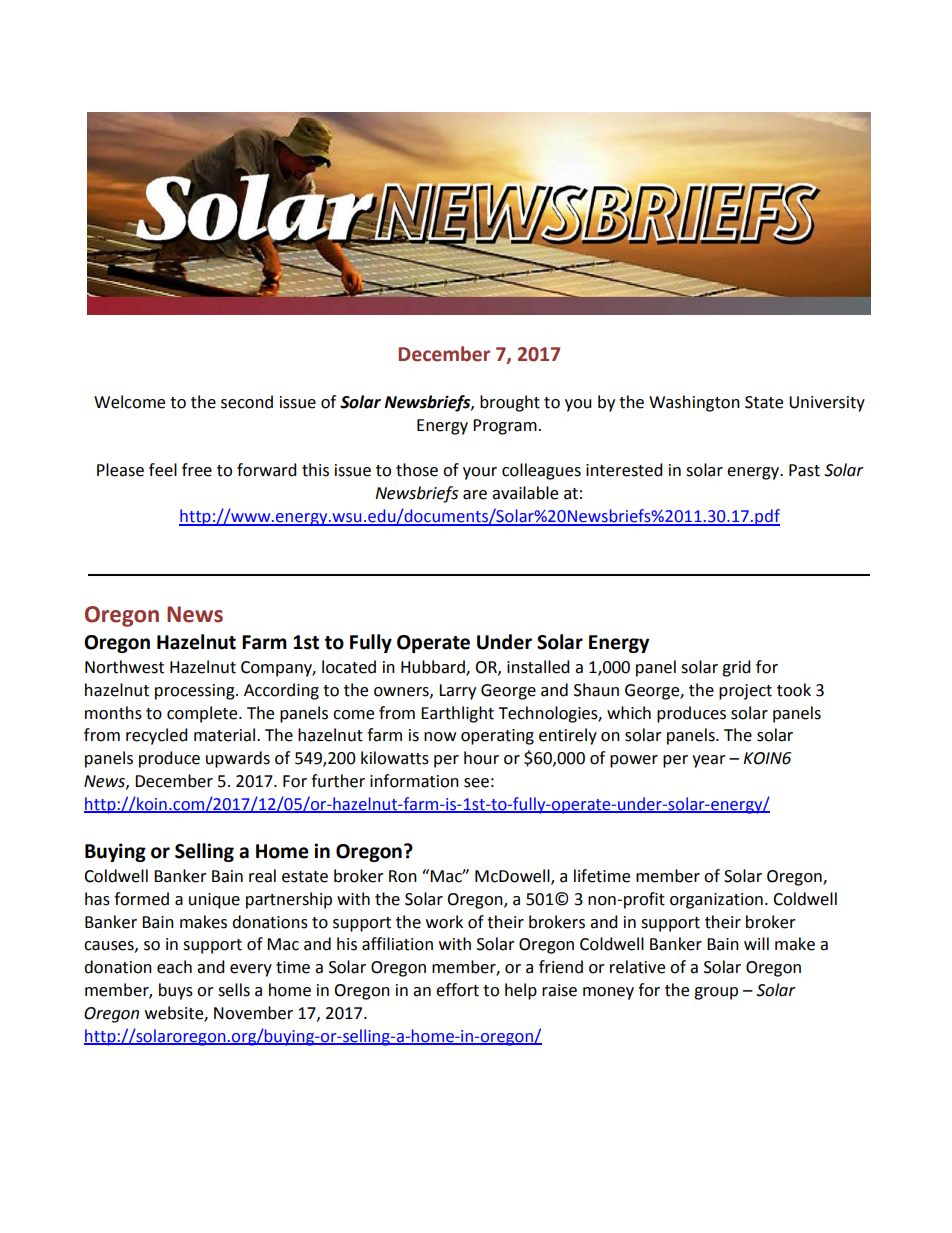  I want to click on Program, so click(505, 427).
